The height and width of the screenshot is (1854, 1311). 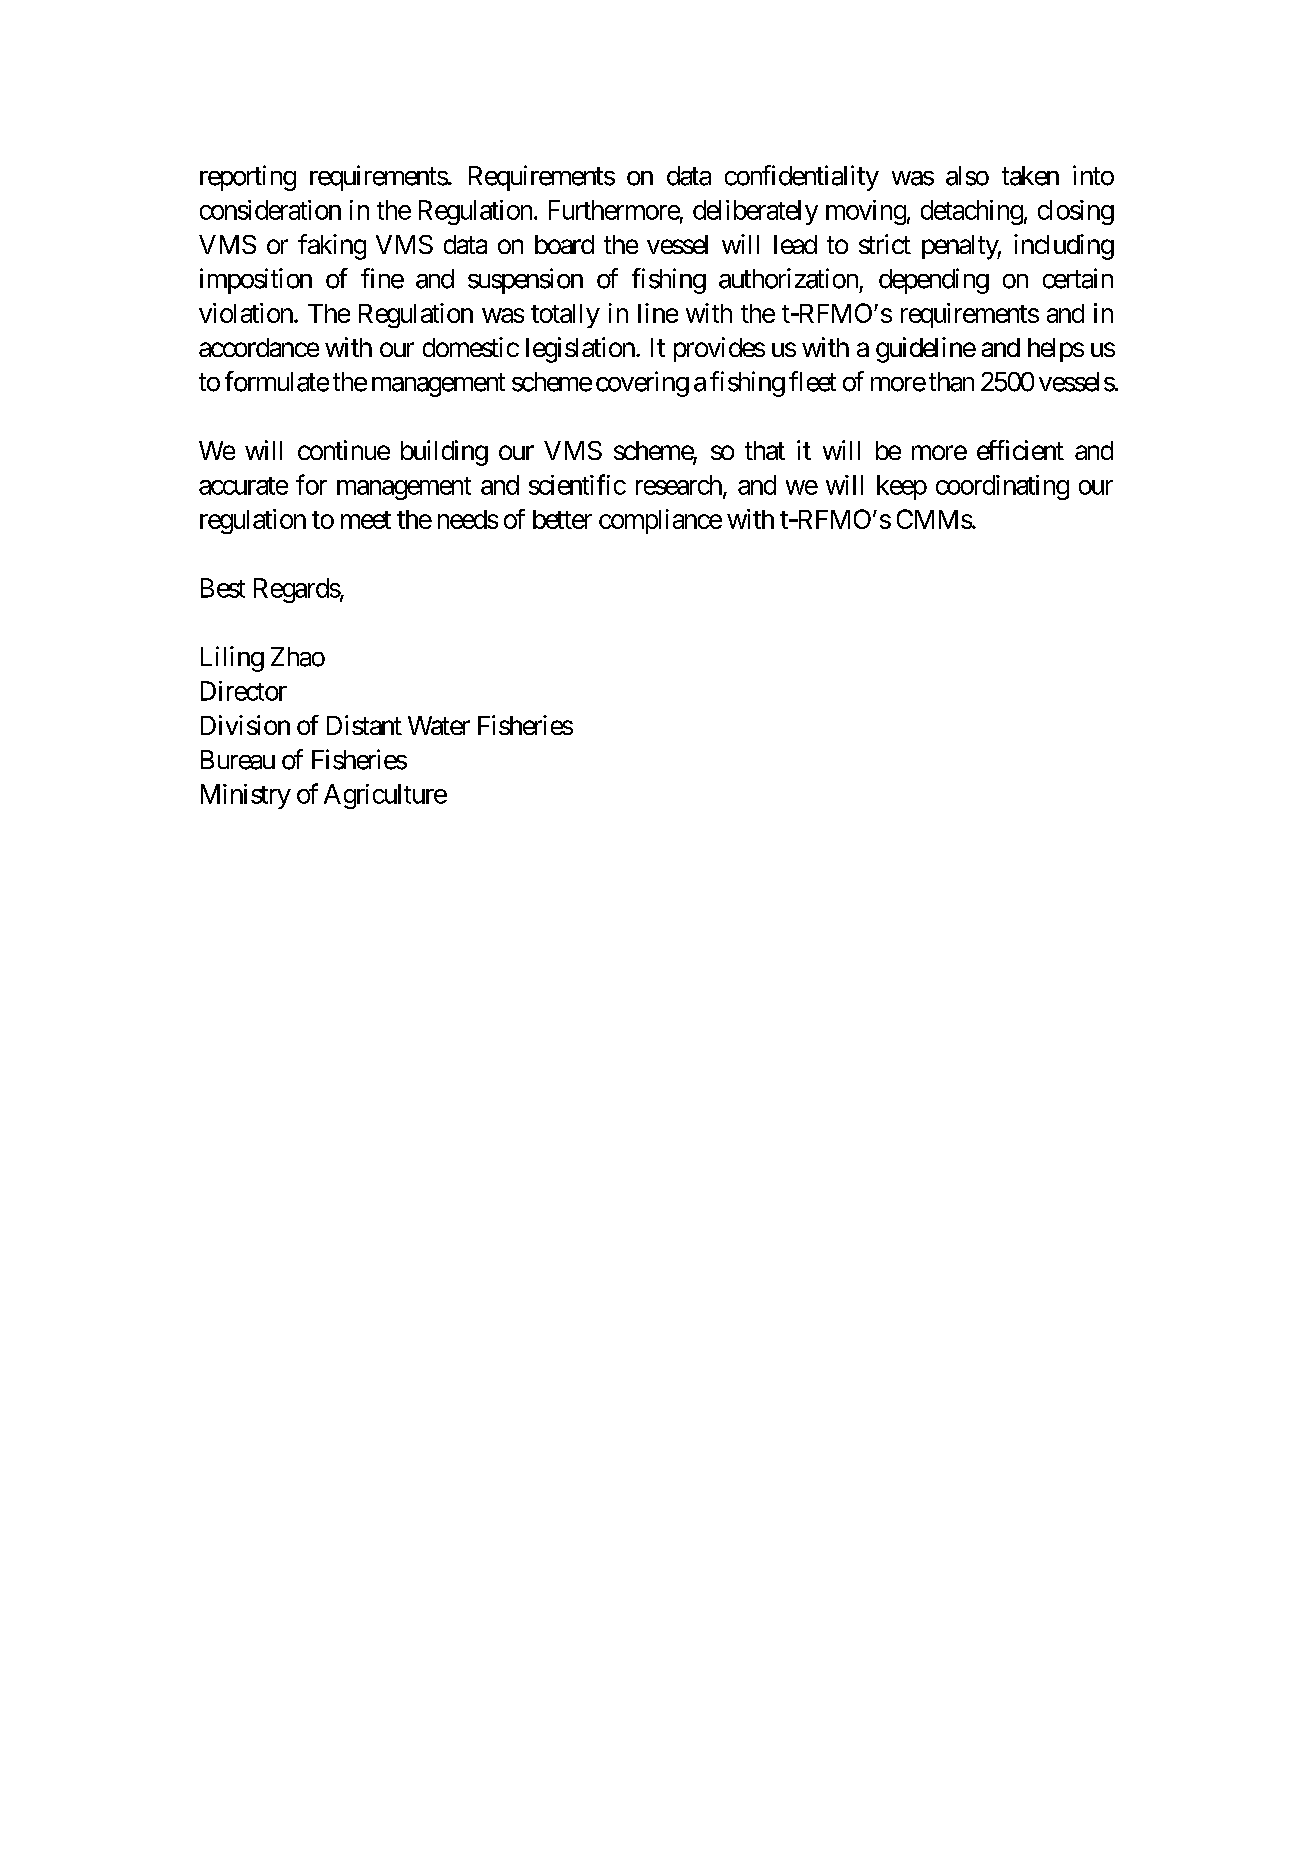 What do you see at coordinates (755, 212) in the screenshot?
I see `deliberately` at bounding box center [755, 212].
